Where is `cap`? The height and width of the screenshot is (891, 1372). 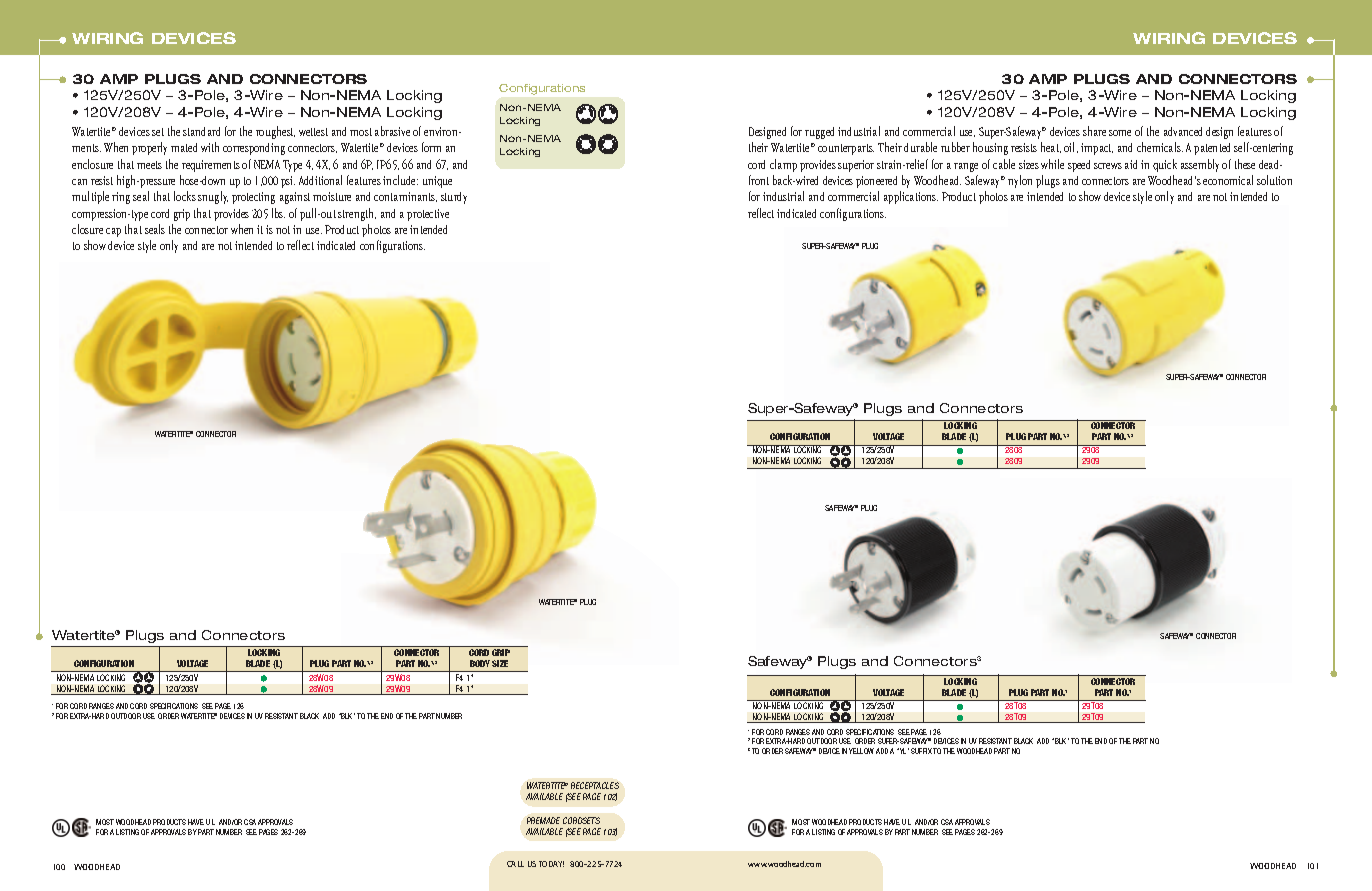
cap is located at coordinates (113, 232).
